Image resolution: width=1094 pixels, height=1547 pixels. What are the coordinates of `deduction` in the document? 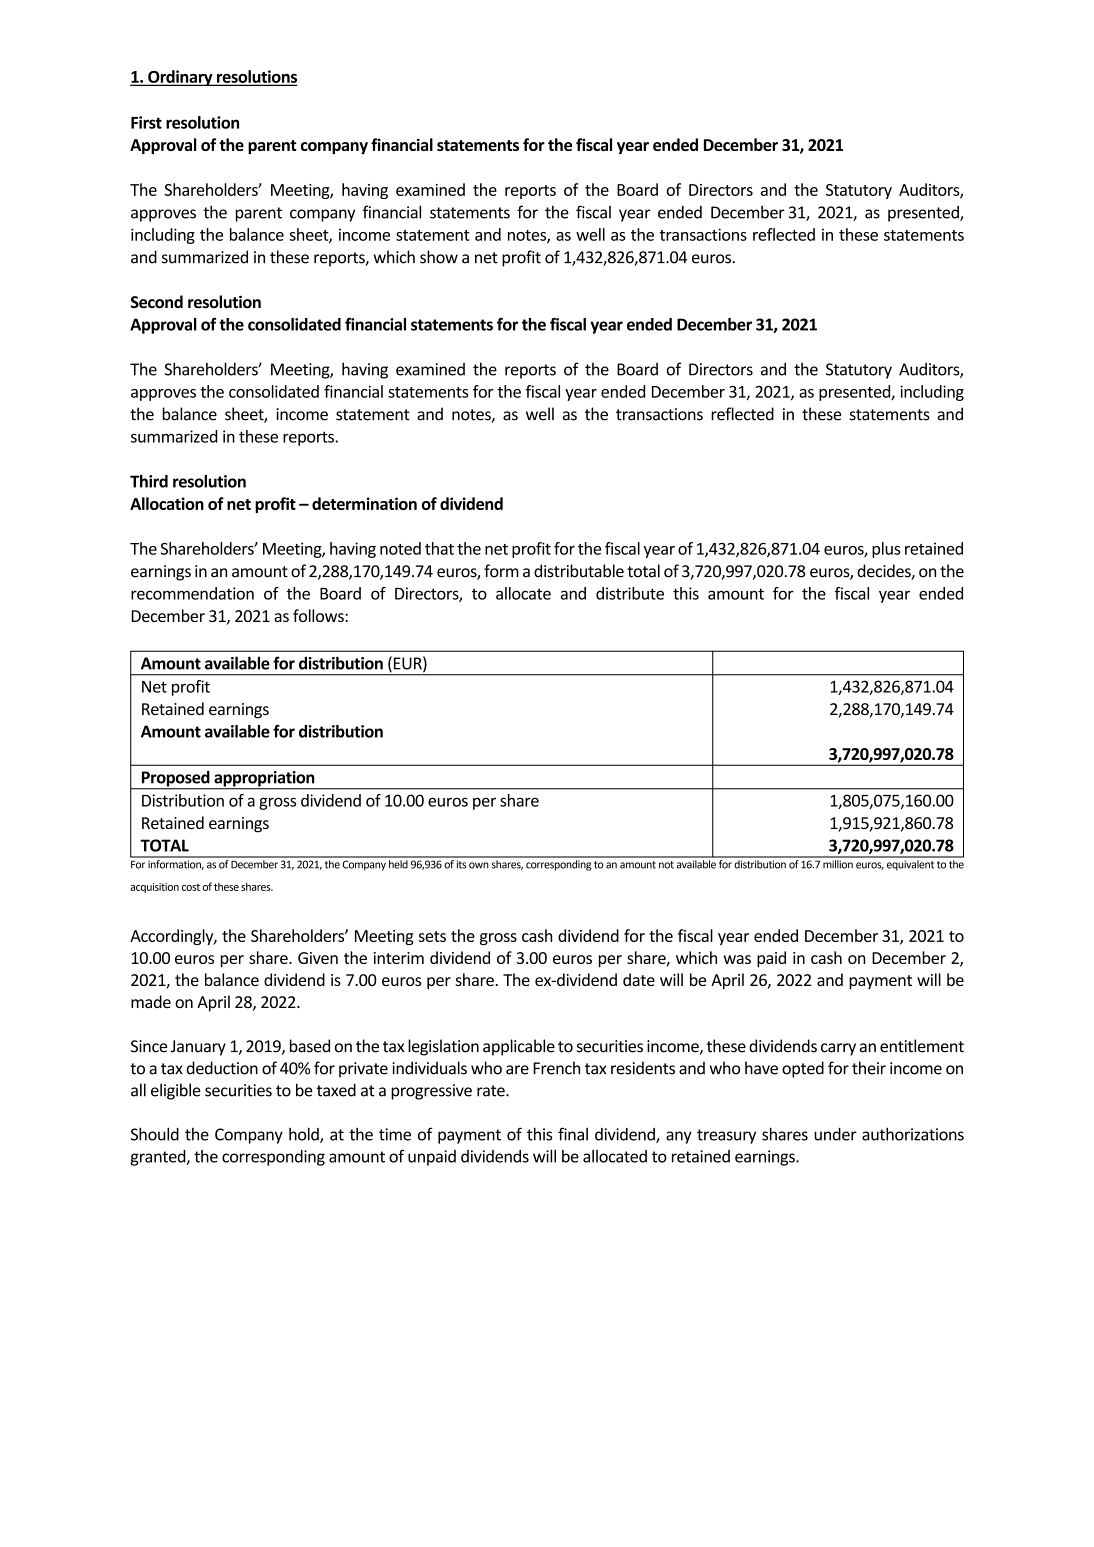 It's located at (222, 1068).
